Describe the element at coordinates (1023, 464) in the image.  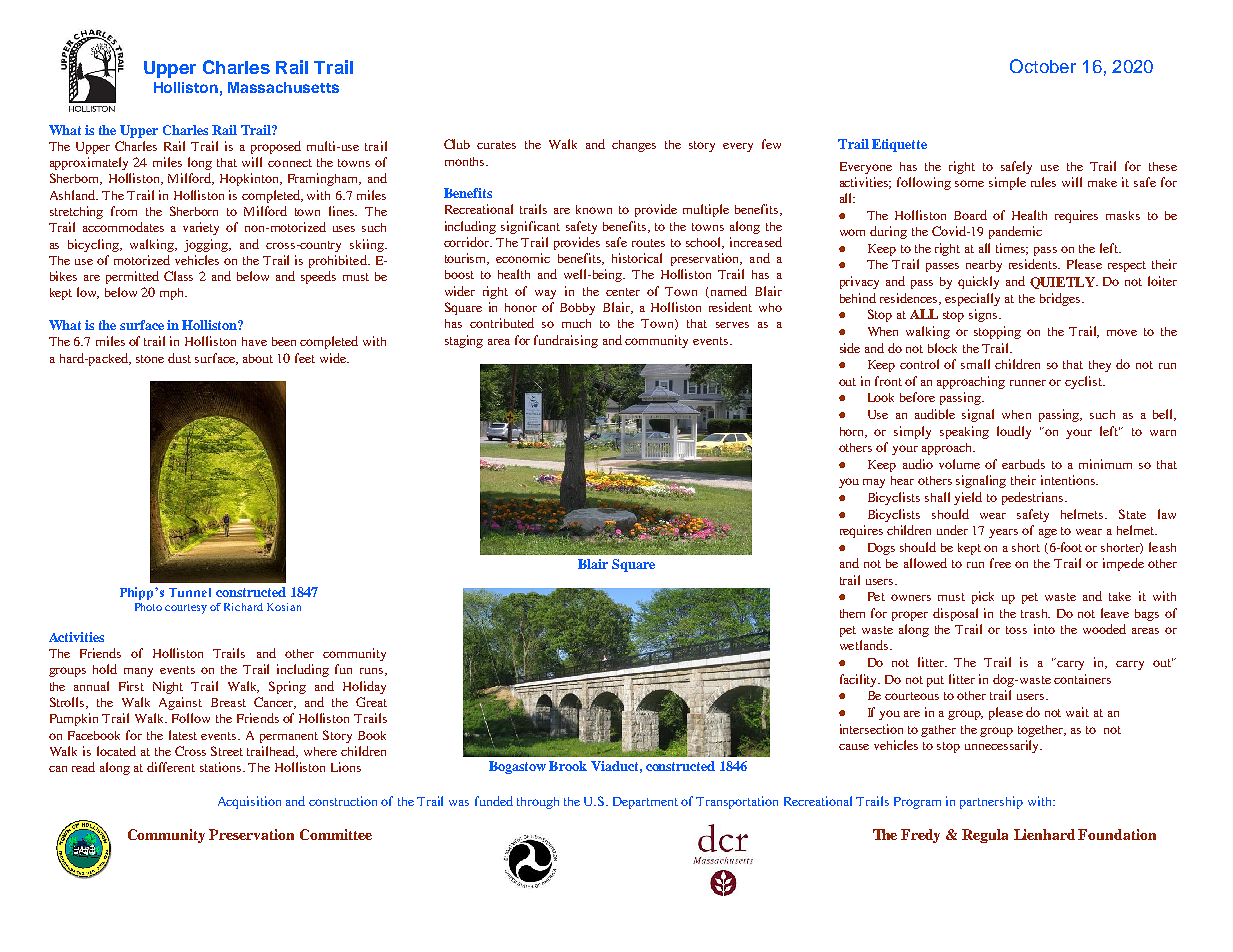
I see `earbuds` at that location.
